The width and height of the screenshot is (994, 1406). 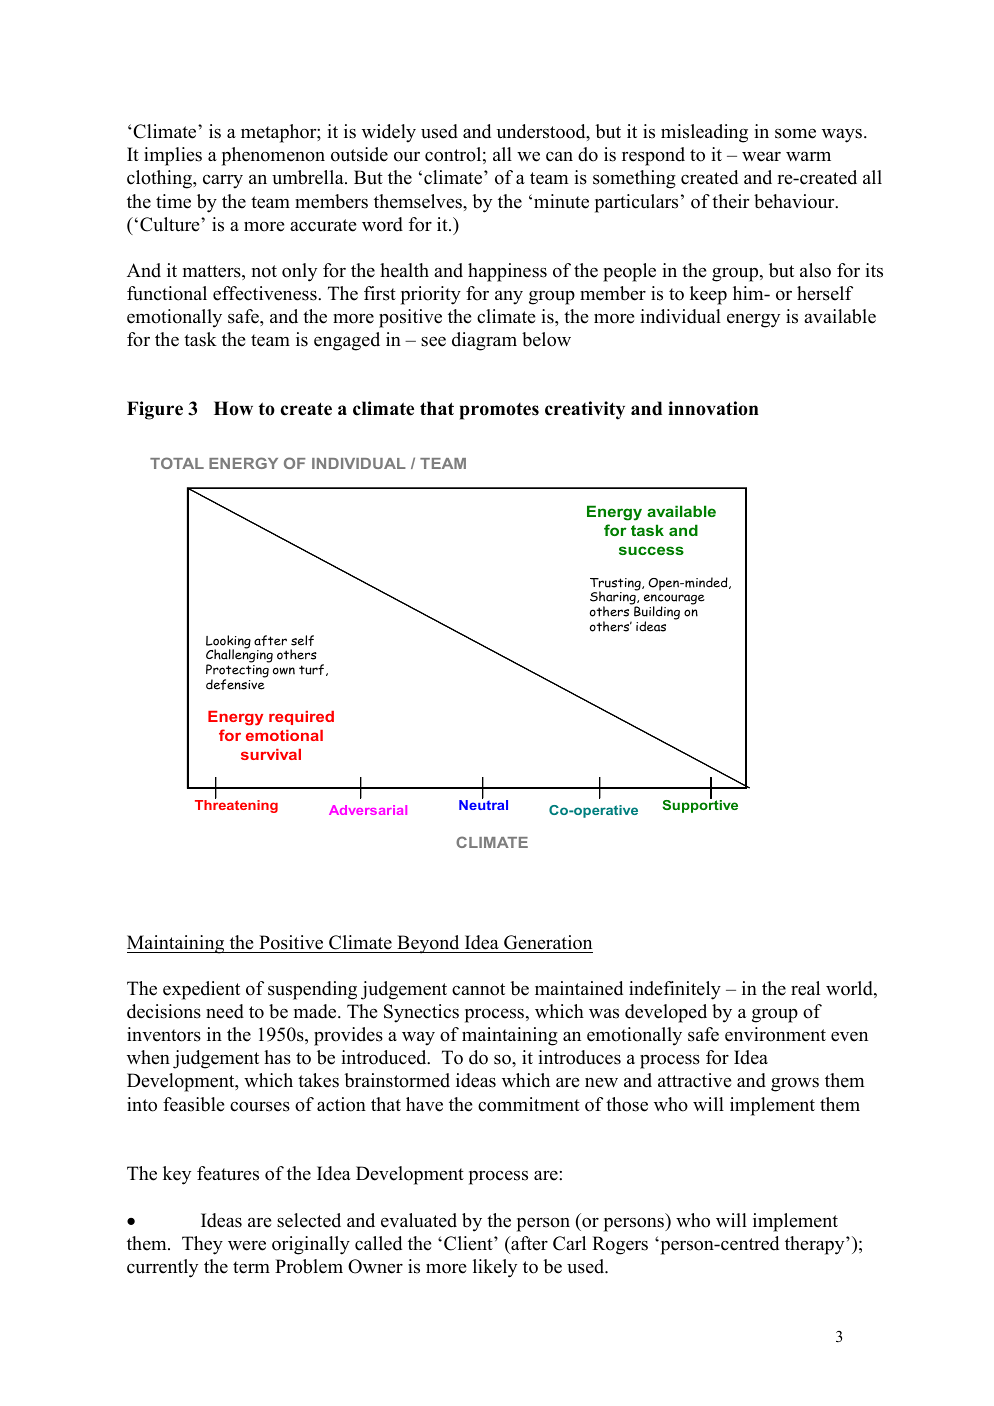 I want to click on Trusting, so click(x=616, y=585).
